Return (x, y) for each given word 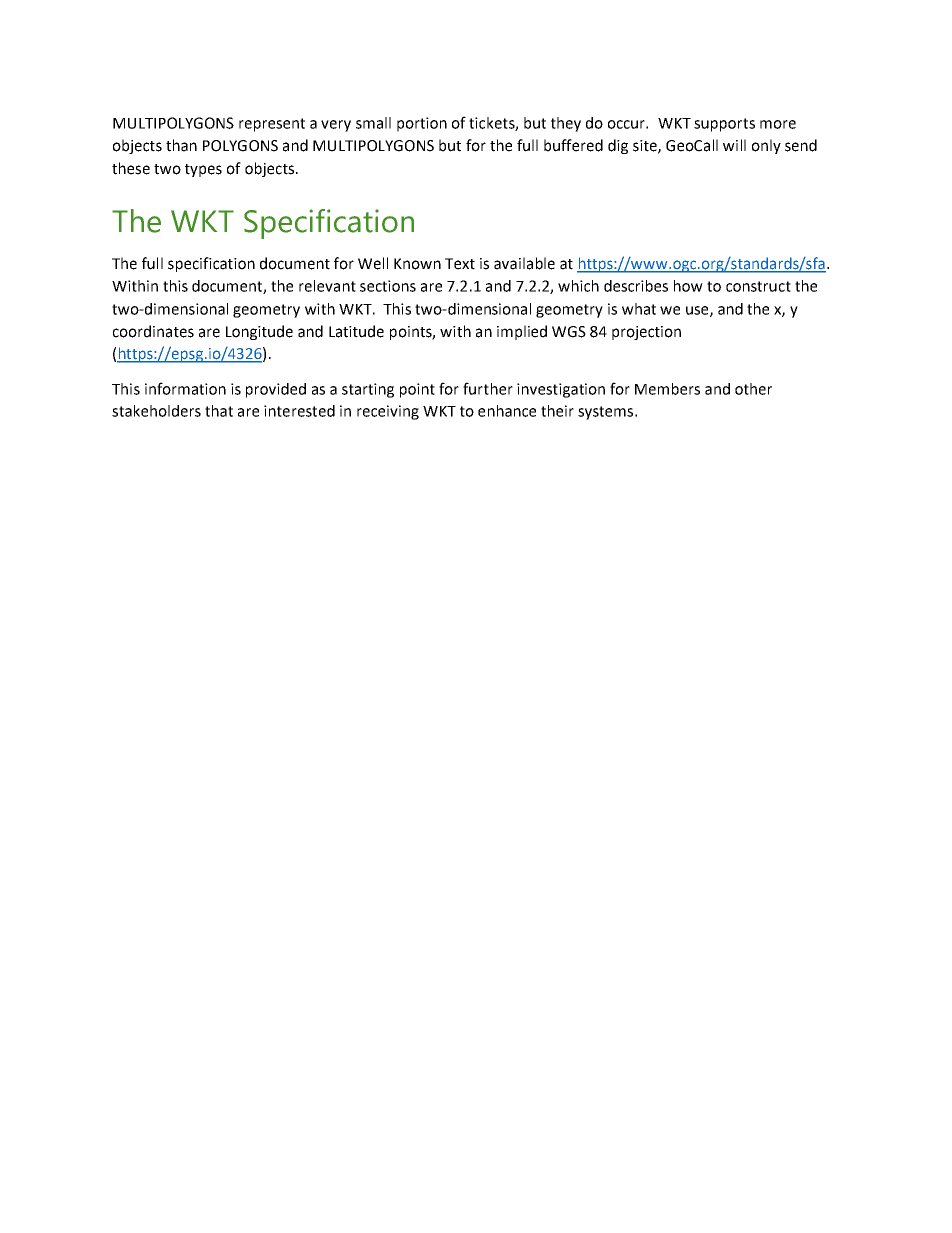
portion (422, 124)
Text (460, 264)
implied (522, 332)
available (524, 263)
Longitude (259, 332)
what (639, 309)
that (219, 411)
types (203, 170)
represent (272, 125)
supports (724, 125)
